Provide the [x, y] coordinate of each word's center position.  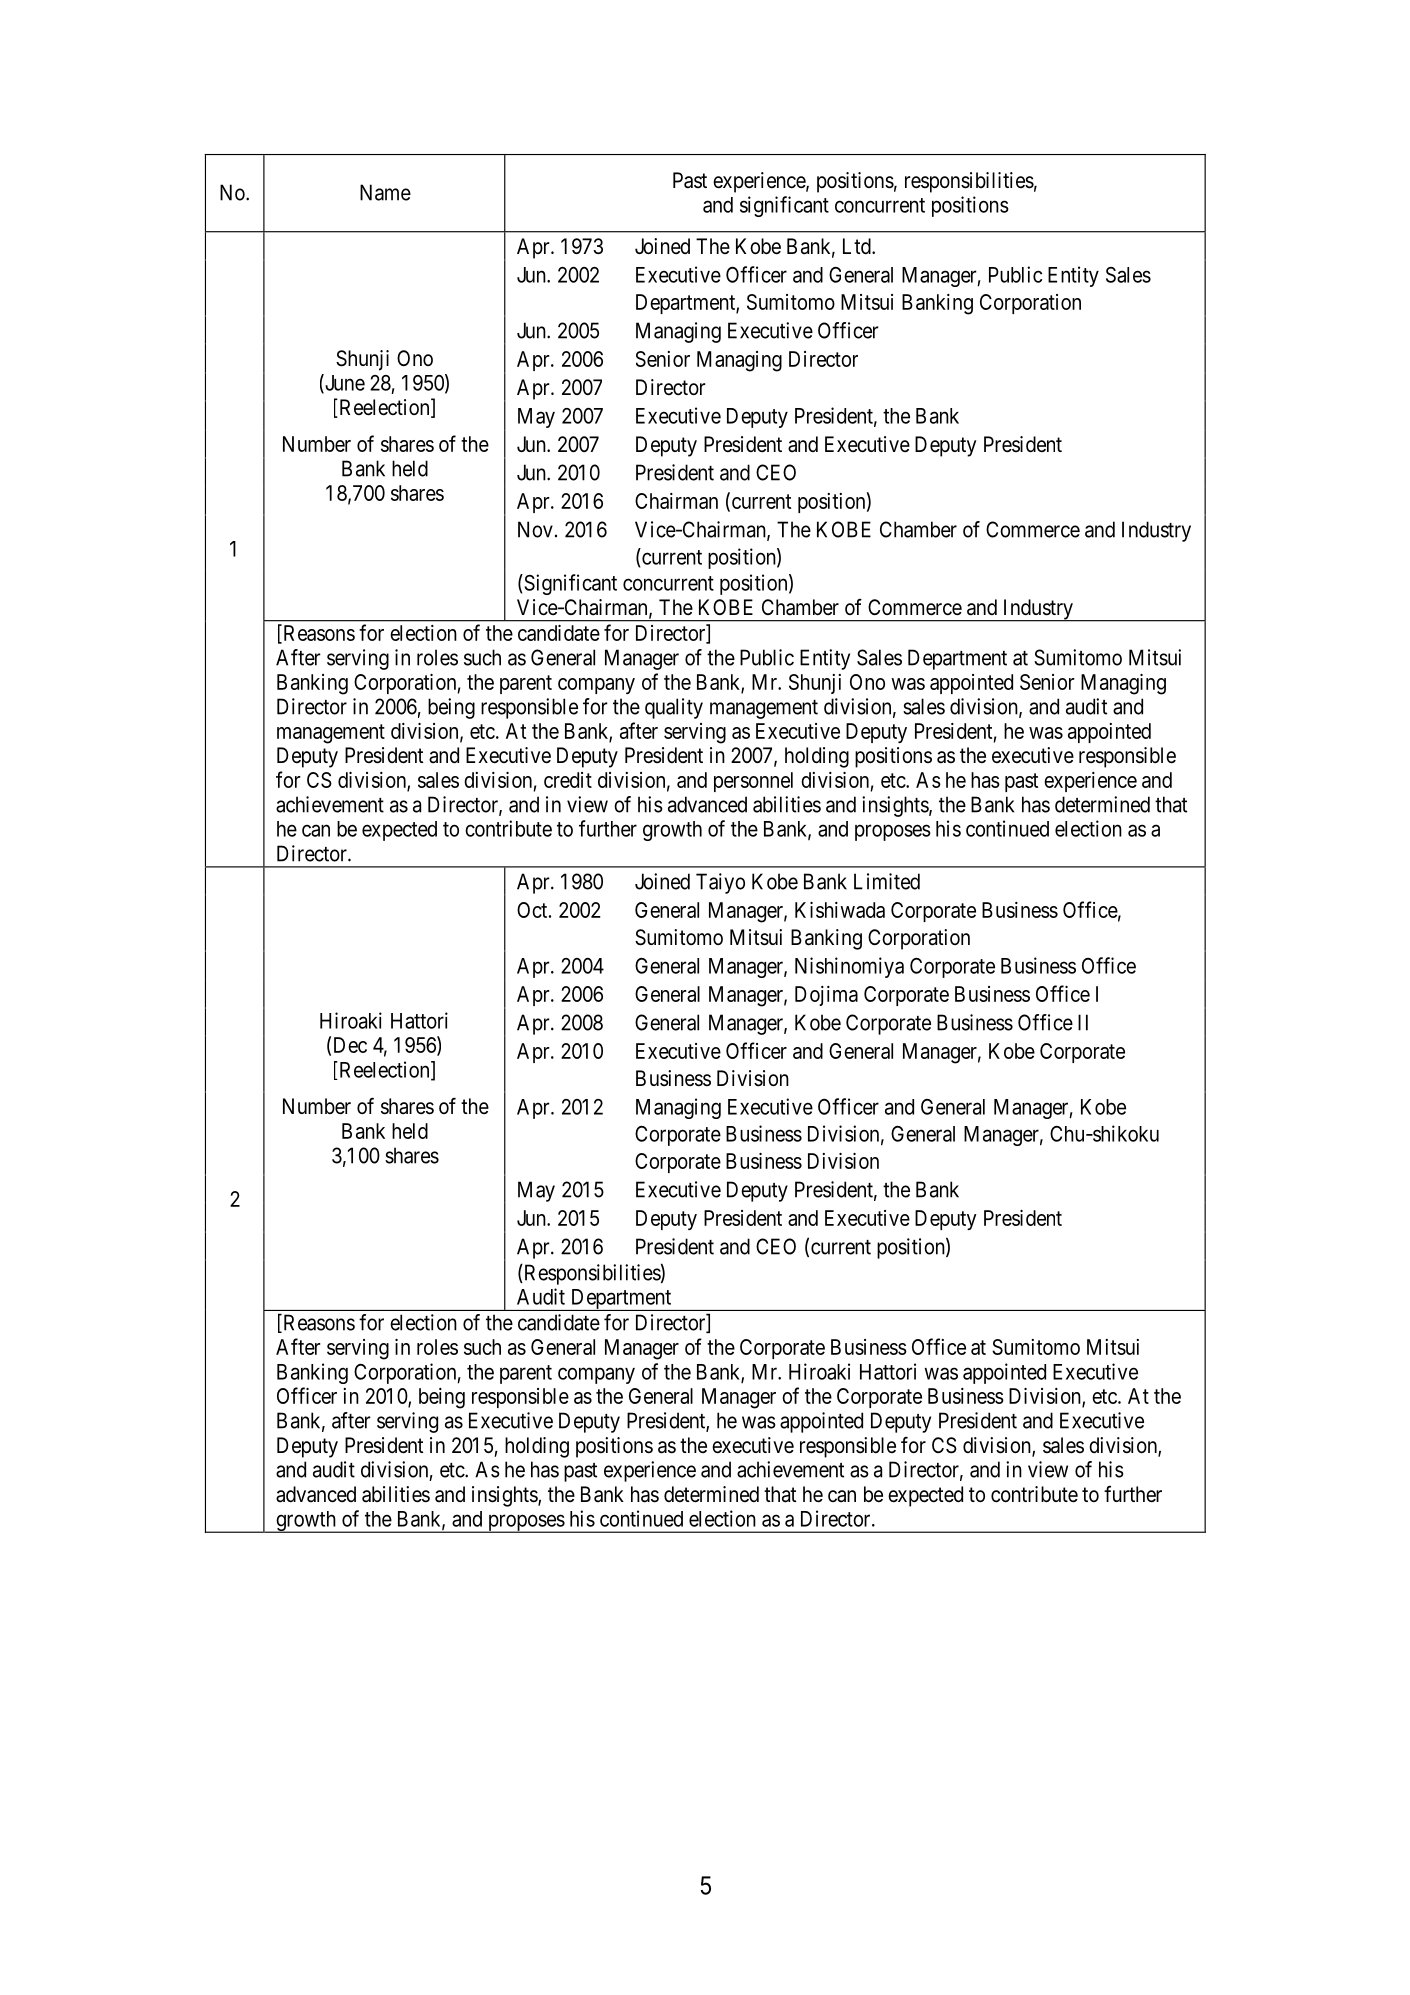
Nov [535, 529]
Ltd [858, 246]
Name [385, 192]
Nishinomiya [849, 967]
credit [568, 780]
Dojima [826, 996]
